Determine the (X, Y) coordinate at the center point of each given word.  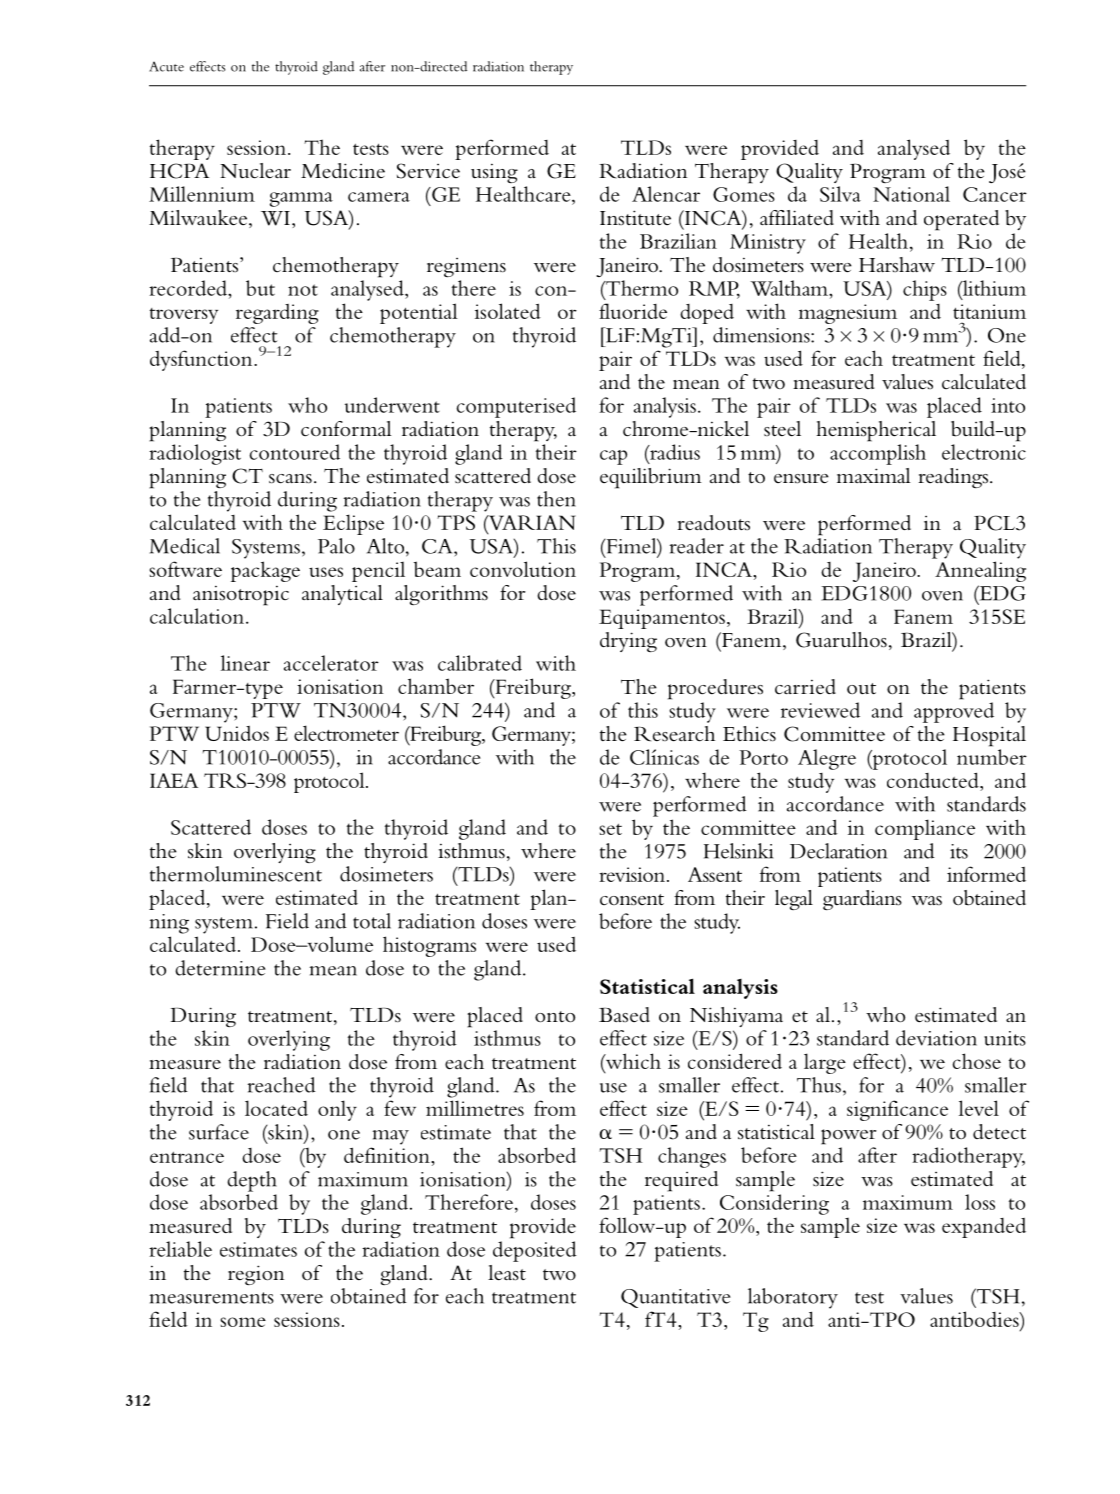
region (256, 1275)
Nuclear (255, 171)
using (494, 173)
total (372, 921)
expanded (984, 1228)
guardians (862, 900)
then (556, 499)
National (911, 194)
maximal (874, 475)
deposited (535, 1251)
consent (632, 900)
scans (290, 479)
